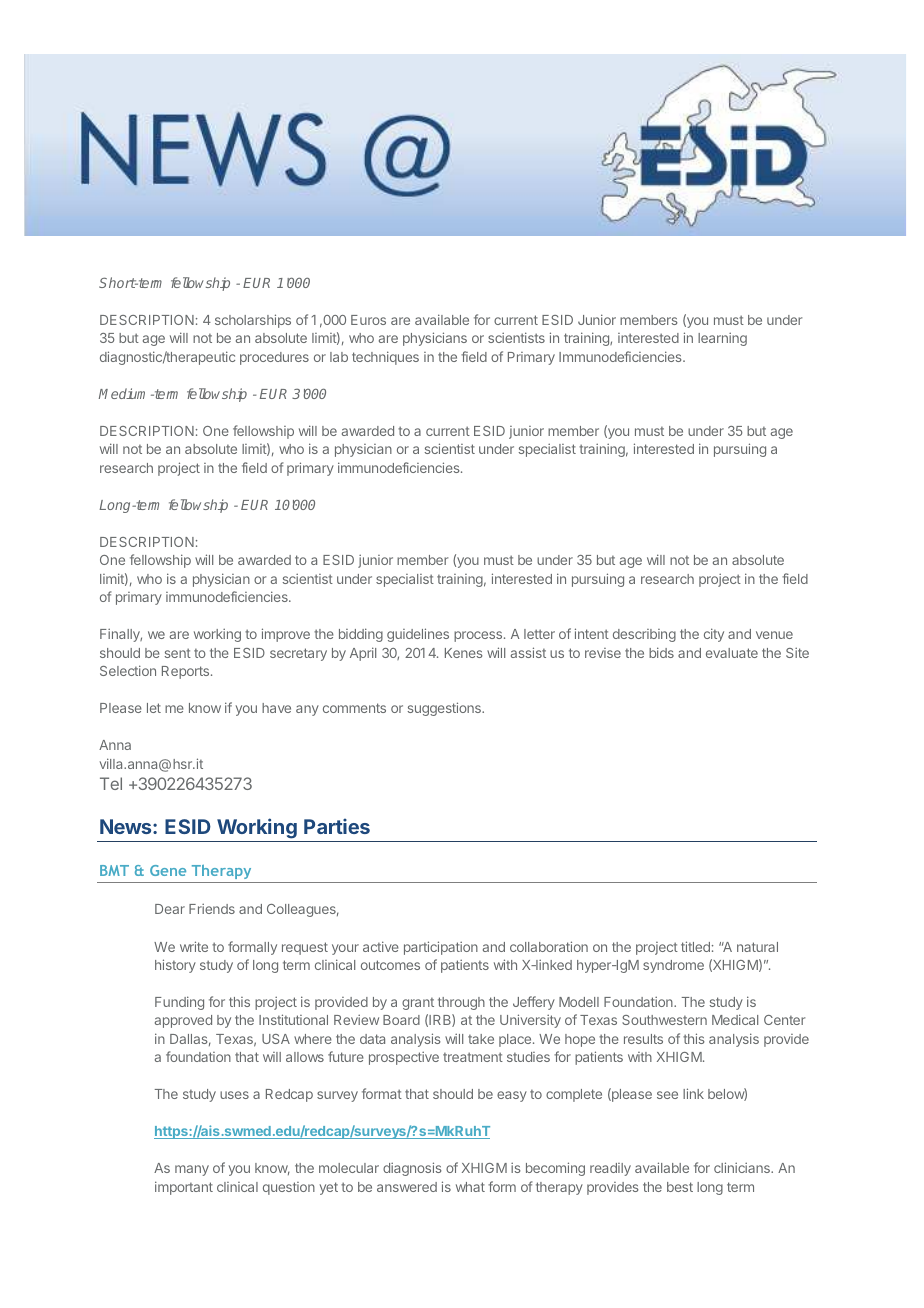 Image resolution: width=924 pixels, height=1308 pixels. What do you see at coordinates (732, 653) in the image?
I see `evaluate` at bounding box center [732, 653].
